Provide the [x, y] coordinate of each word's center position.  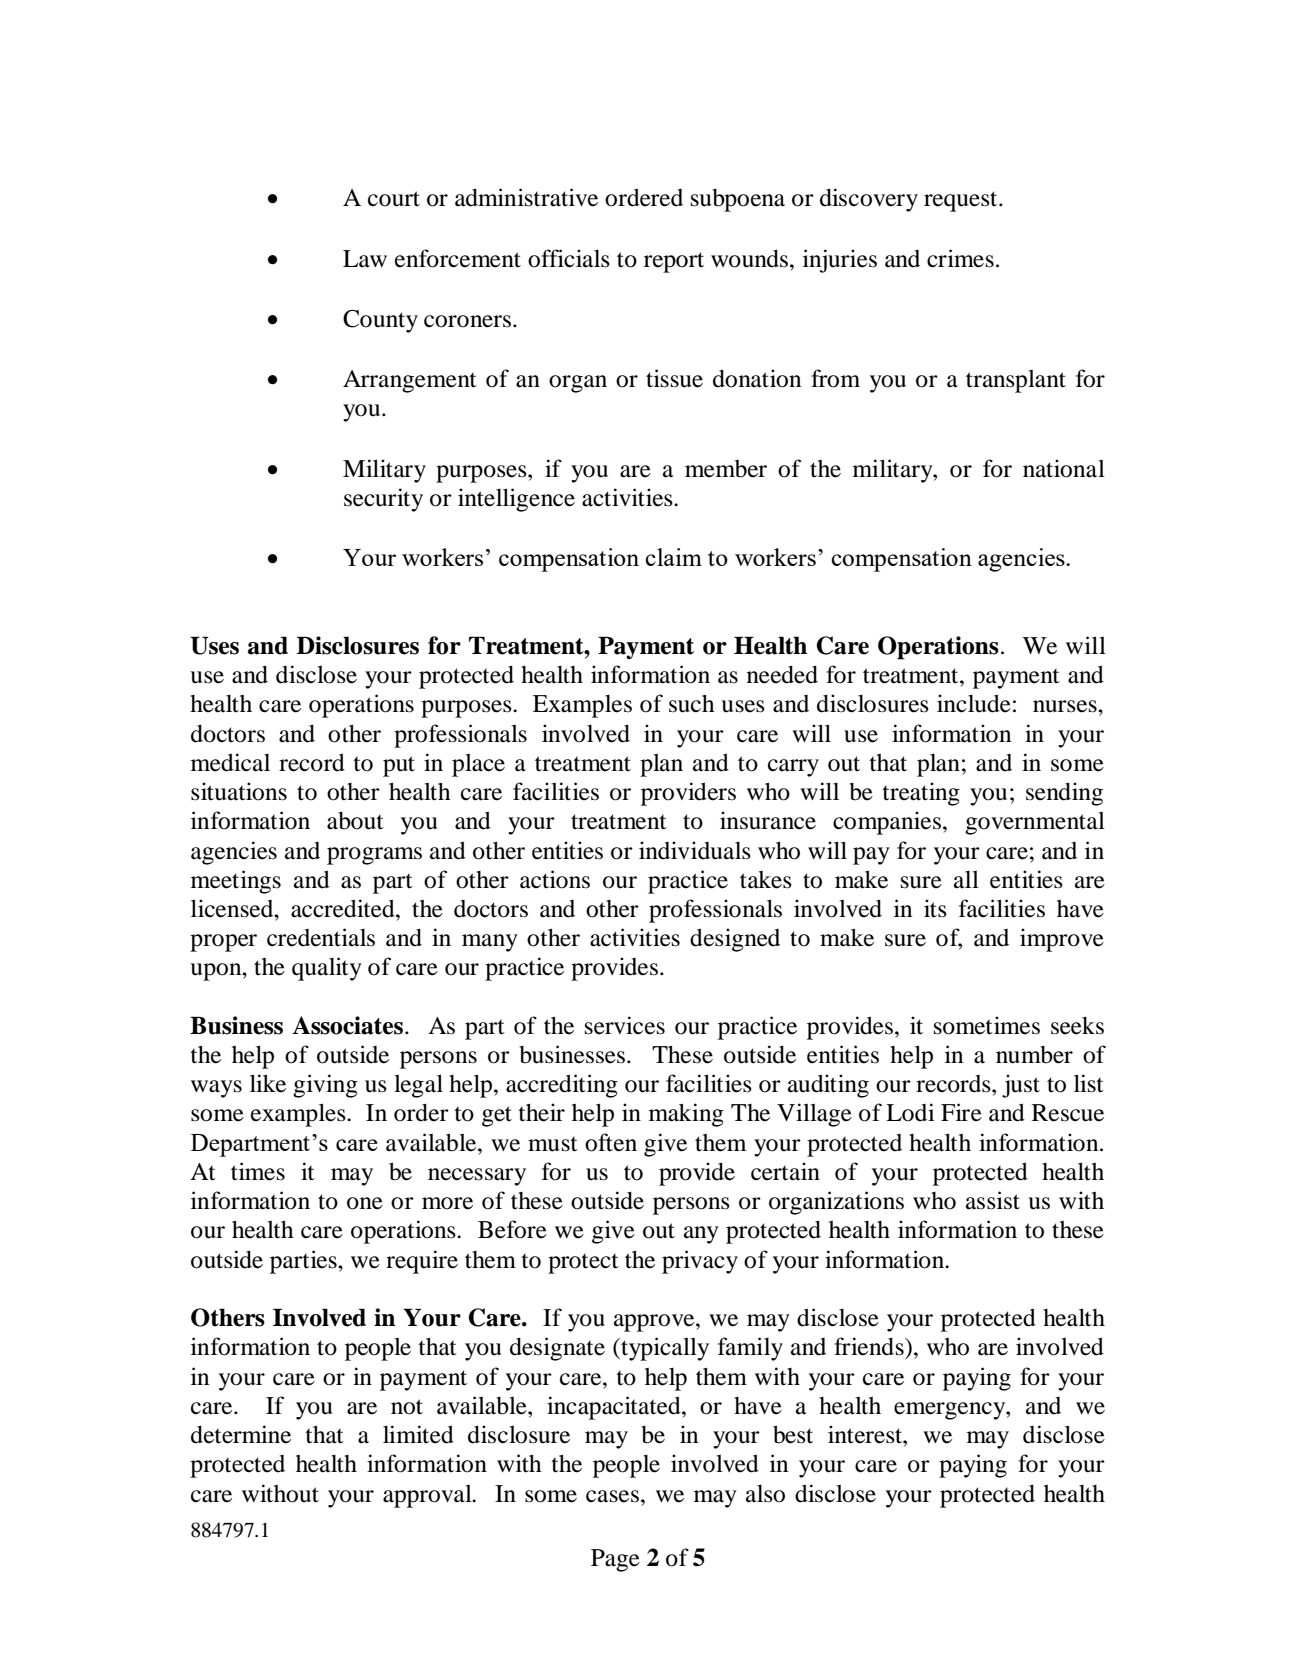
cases [612, 1496]
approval [428, 1496]
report [674, 262]
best [793, 1434]
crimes [960, 258]
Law [365, 259]
